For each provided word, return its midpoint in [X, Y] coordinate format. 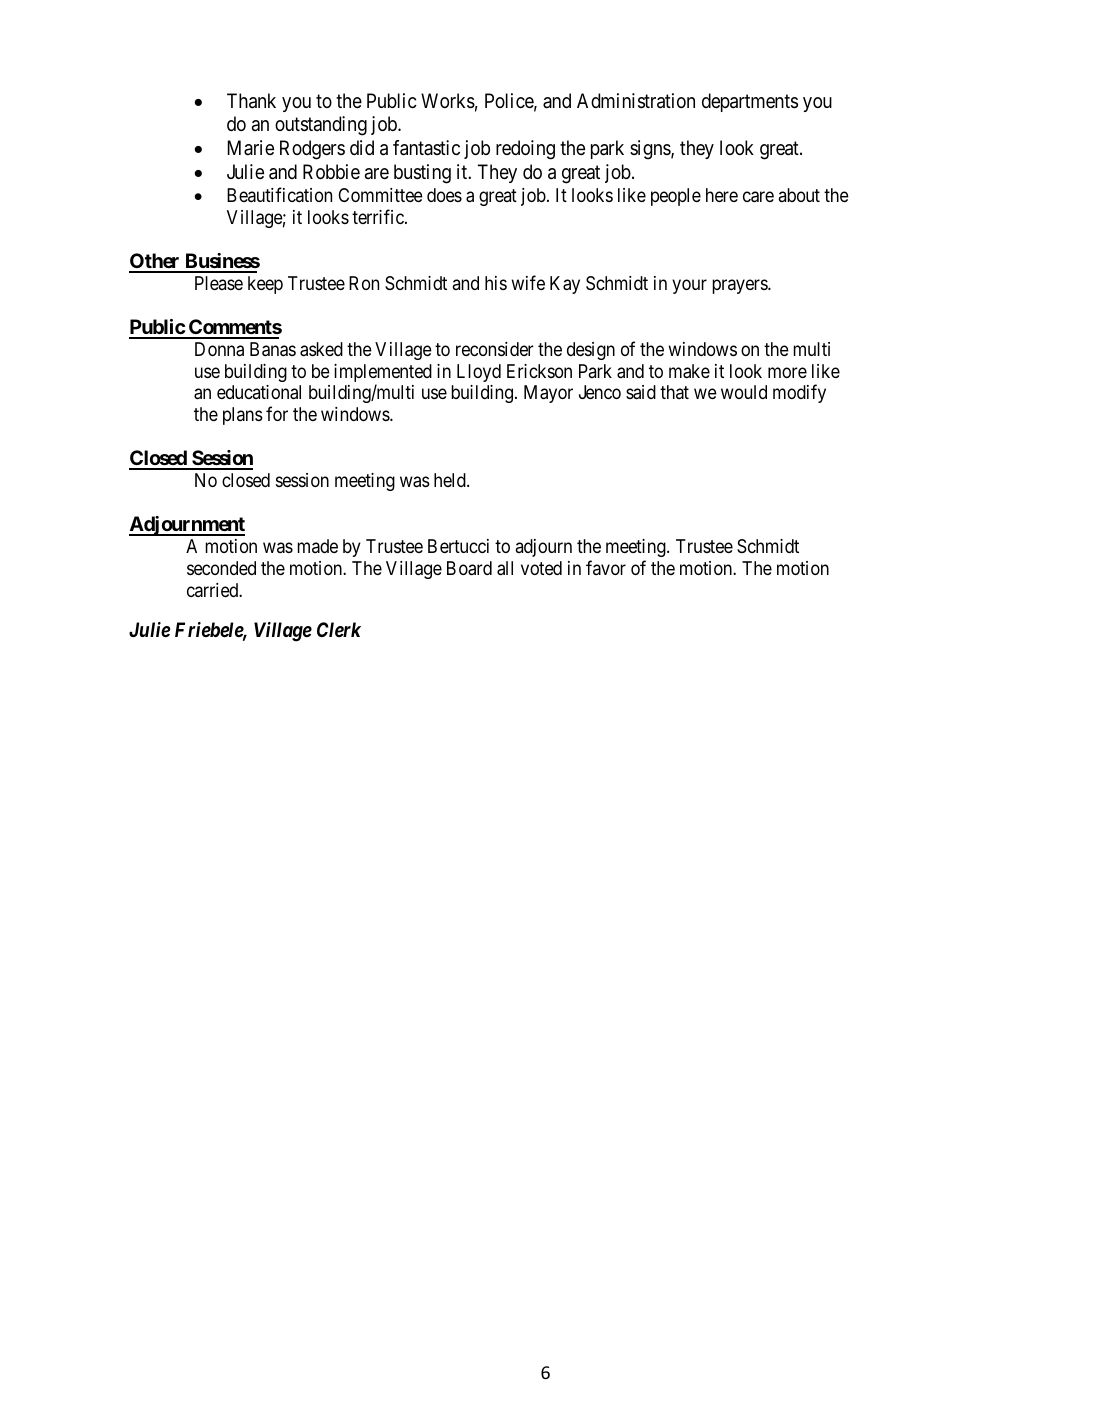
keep [265, 285]
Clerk [339, 629]
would [744, 392]
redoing [525, 150]
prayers [740, 286]
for [277, 413]
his [496, 283]
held [451, 480]
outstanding [321, 126]
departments [750, 102]
